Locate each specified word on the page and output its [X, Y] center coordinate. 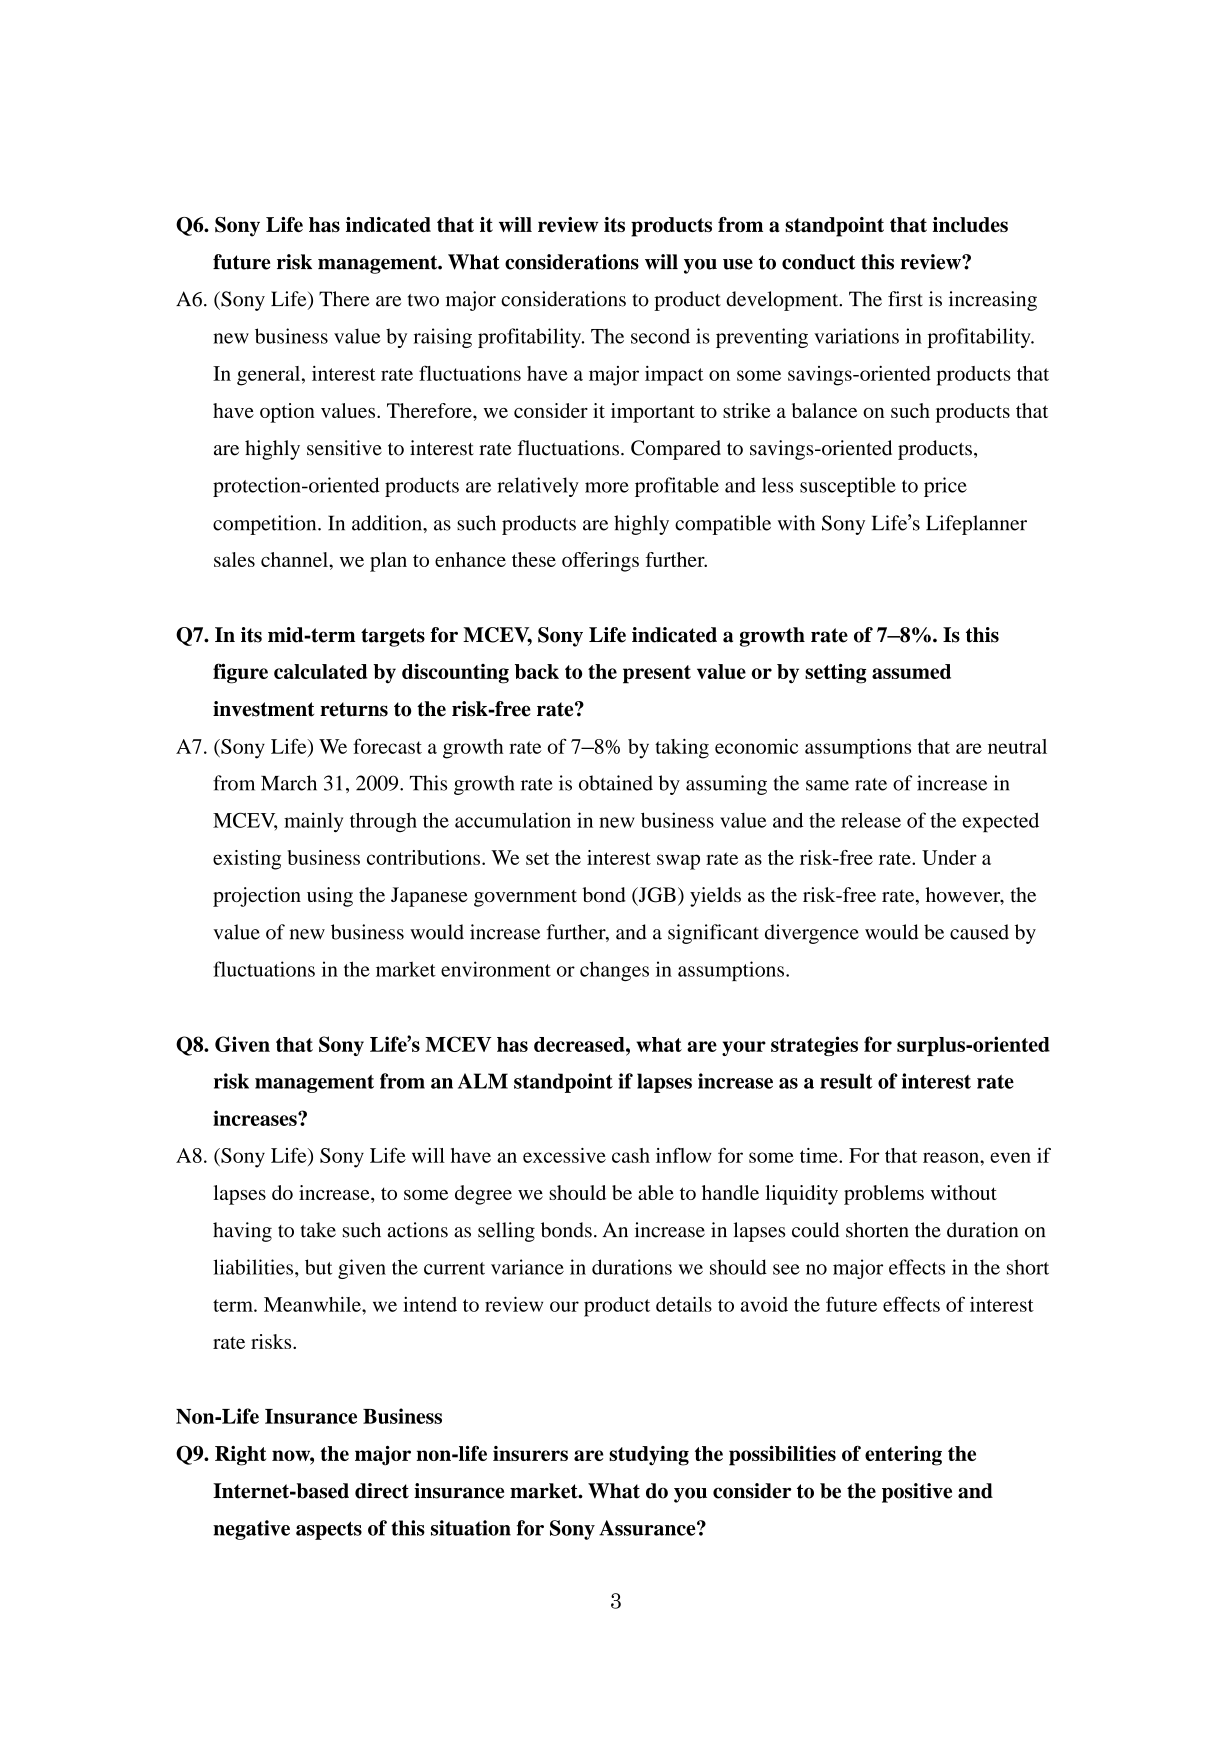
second [660, 336]
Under [949, 857]
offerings [600, 562]
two [423, 300]
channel [295, 559]
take [318, 1230]
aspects [329, 1530]
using [330, 897]
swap [678, 862]
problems [884, 1195]
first [905, 299]
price [945, 487]
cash [631, 1155]
